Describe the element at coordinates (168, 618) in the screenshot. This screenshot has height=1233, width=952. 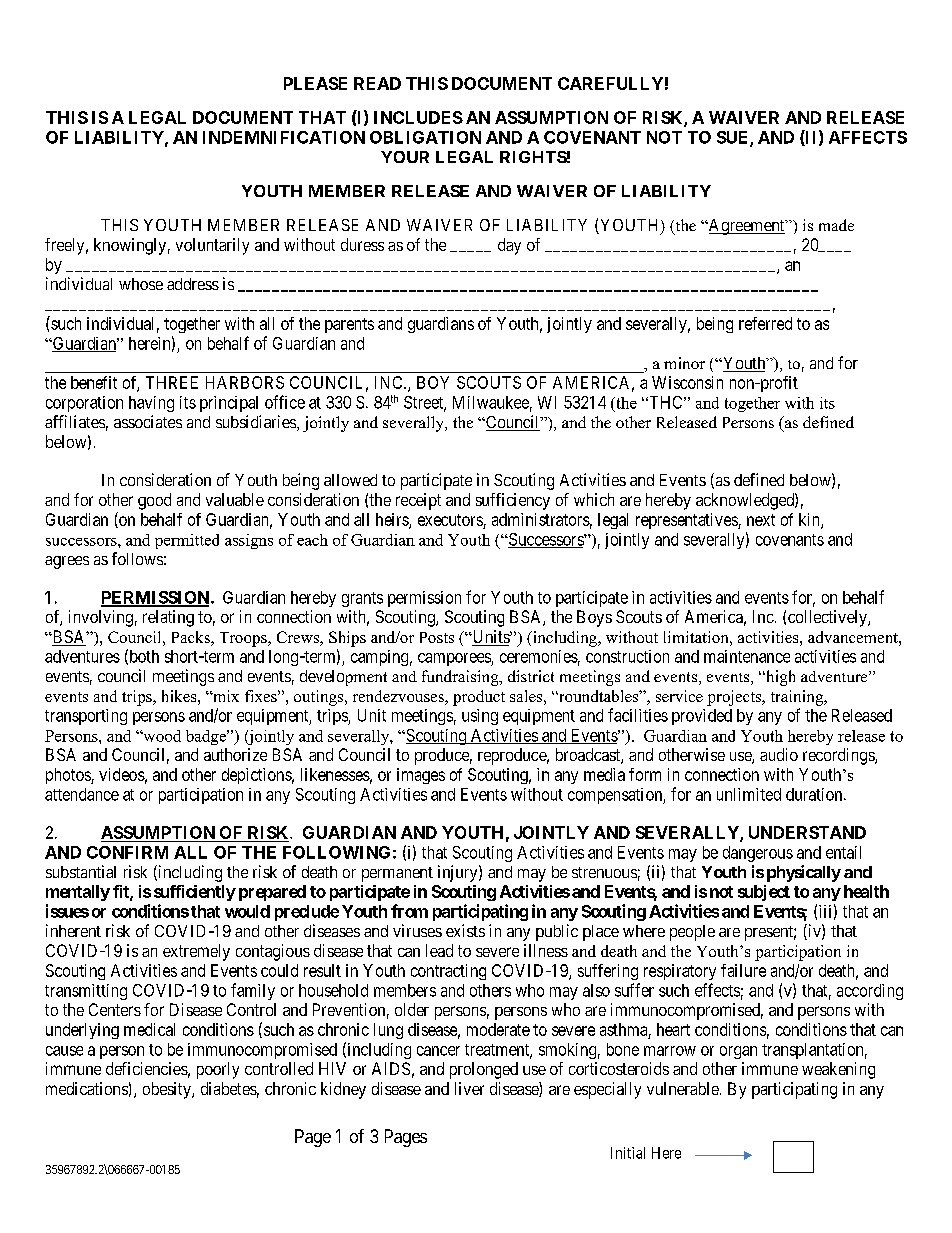
I see `relating` at that location.
